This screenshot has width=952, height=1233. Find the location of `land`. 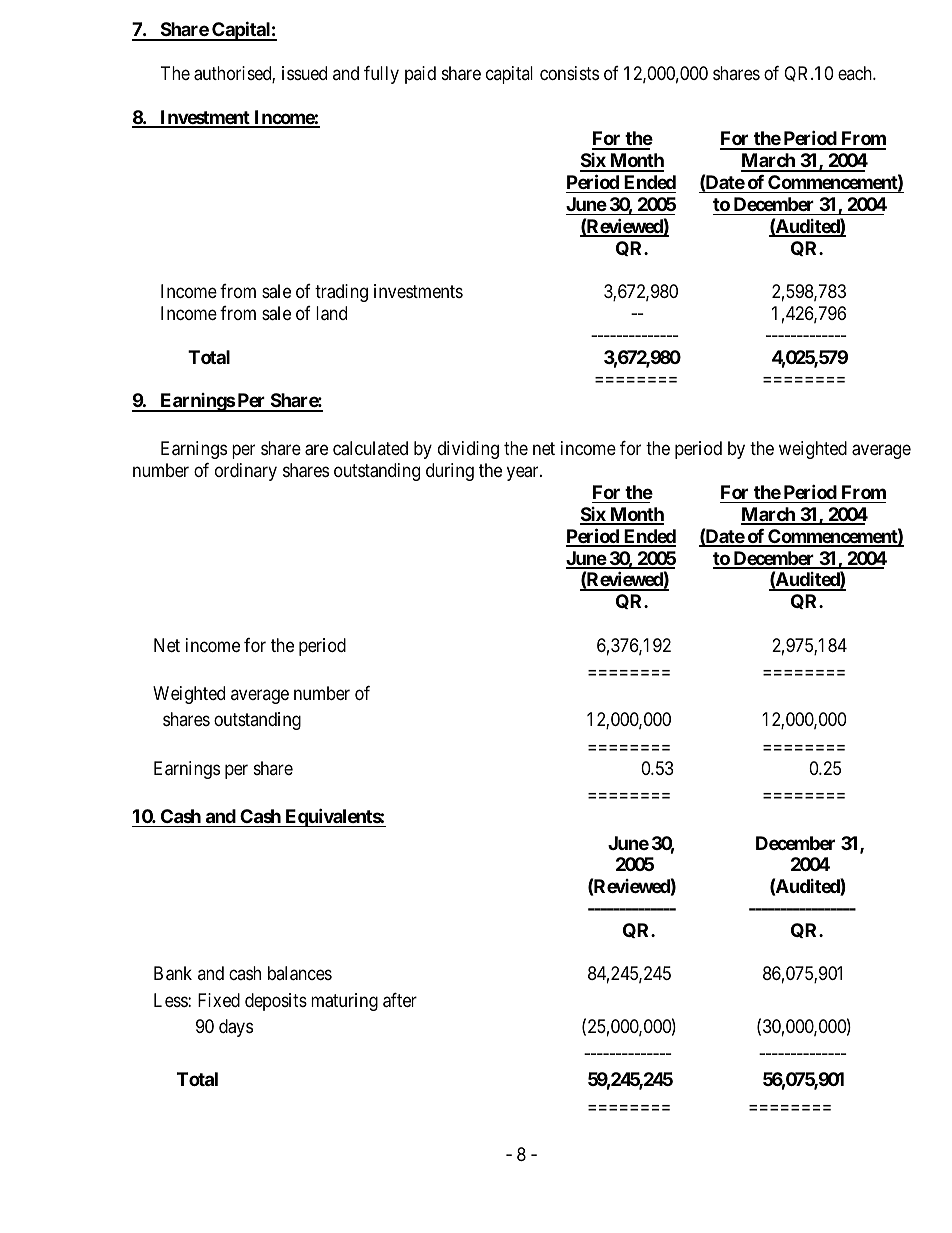

land is located at coordinates (331, 313).
